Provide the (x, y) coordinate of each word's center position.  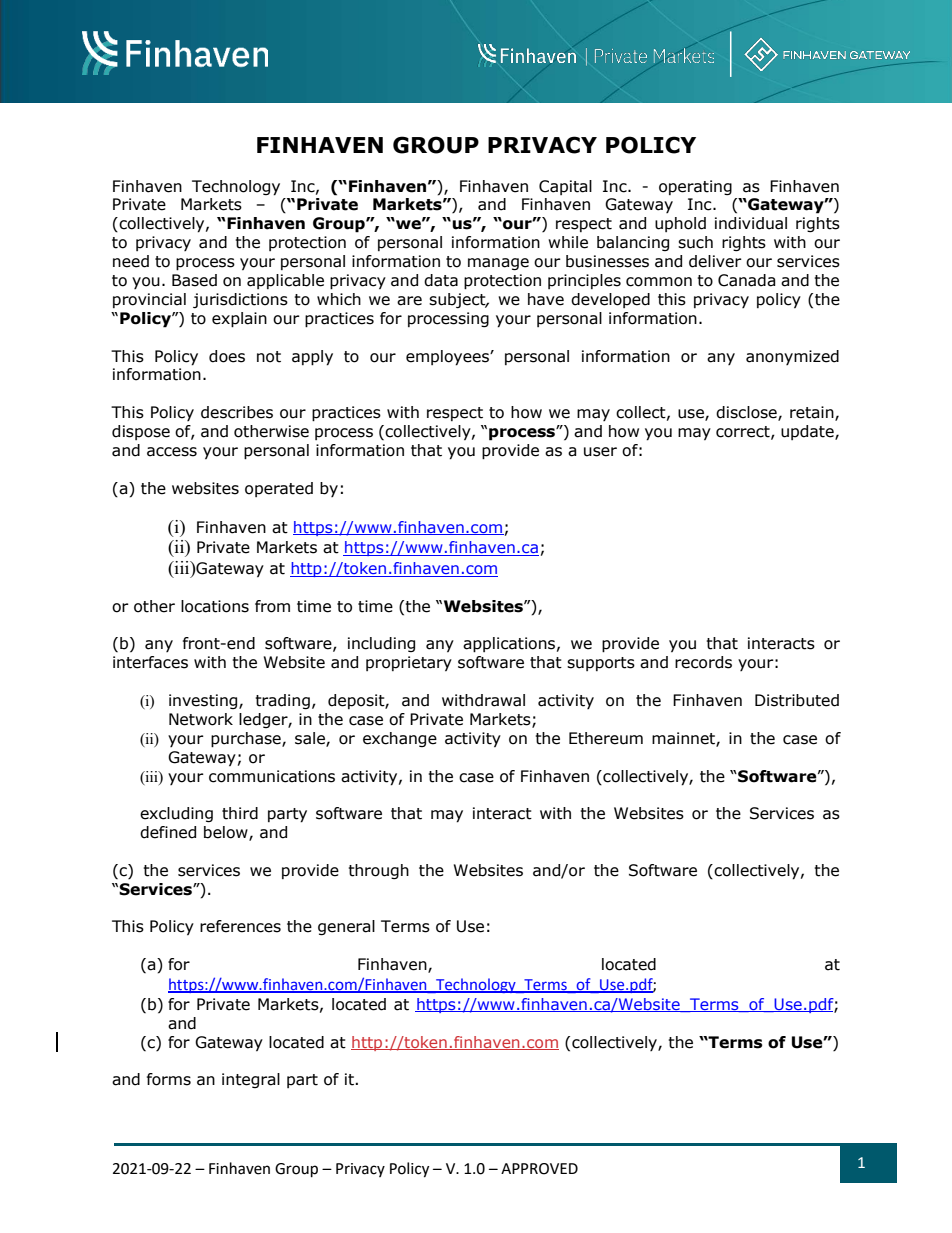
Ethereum (606, 738)
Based (194, 280)
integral (251, 1080)
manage (498, 264)
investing (204, 701)
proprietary (409, 663)
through (379, 871)
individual (751, 223)
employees (448, 358)
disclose (747, 413)
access (172, 452)
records (703, 662)
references (240, 926)
